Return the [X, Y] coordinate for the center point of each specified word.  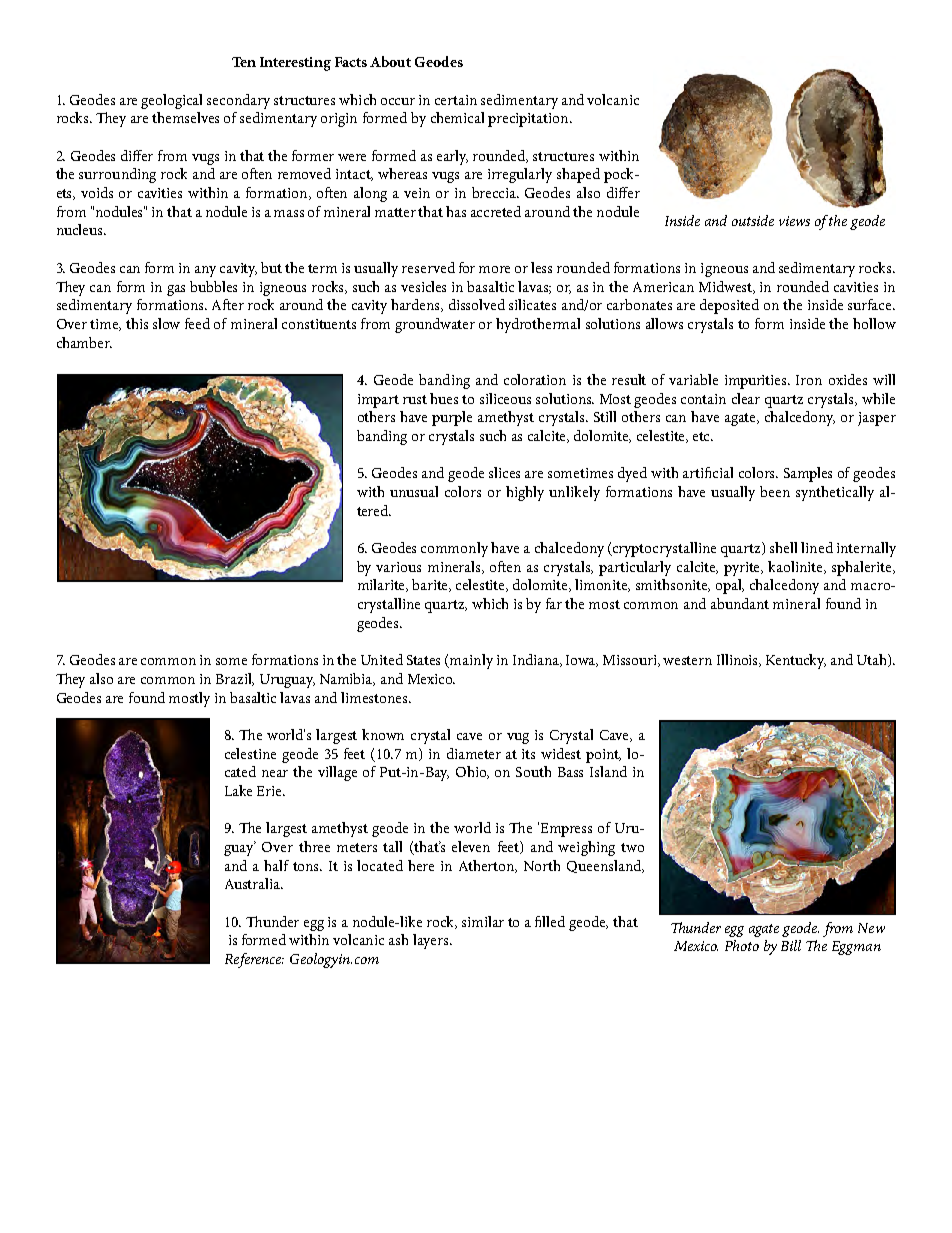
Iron [809, 380]
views [794, 221]
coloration [535, 379]
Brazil [235, 679]
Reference [254, 960]
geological [171, 101]
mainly [470, 661]
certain [456, 100]
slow [166, 323]
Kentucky [796, 661]
